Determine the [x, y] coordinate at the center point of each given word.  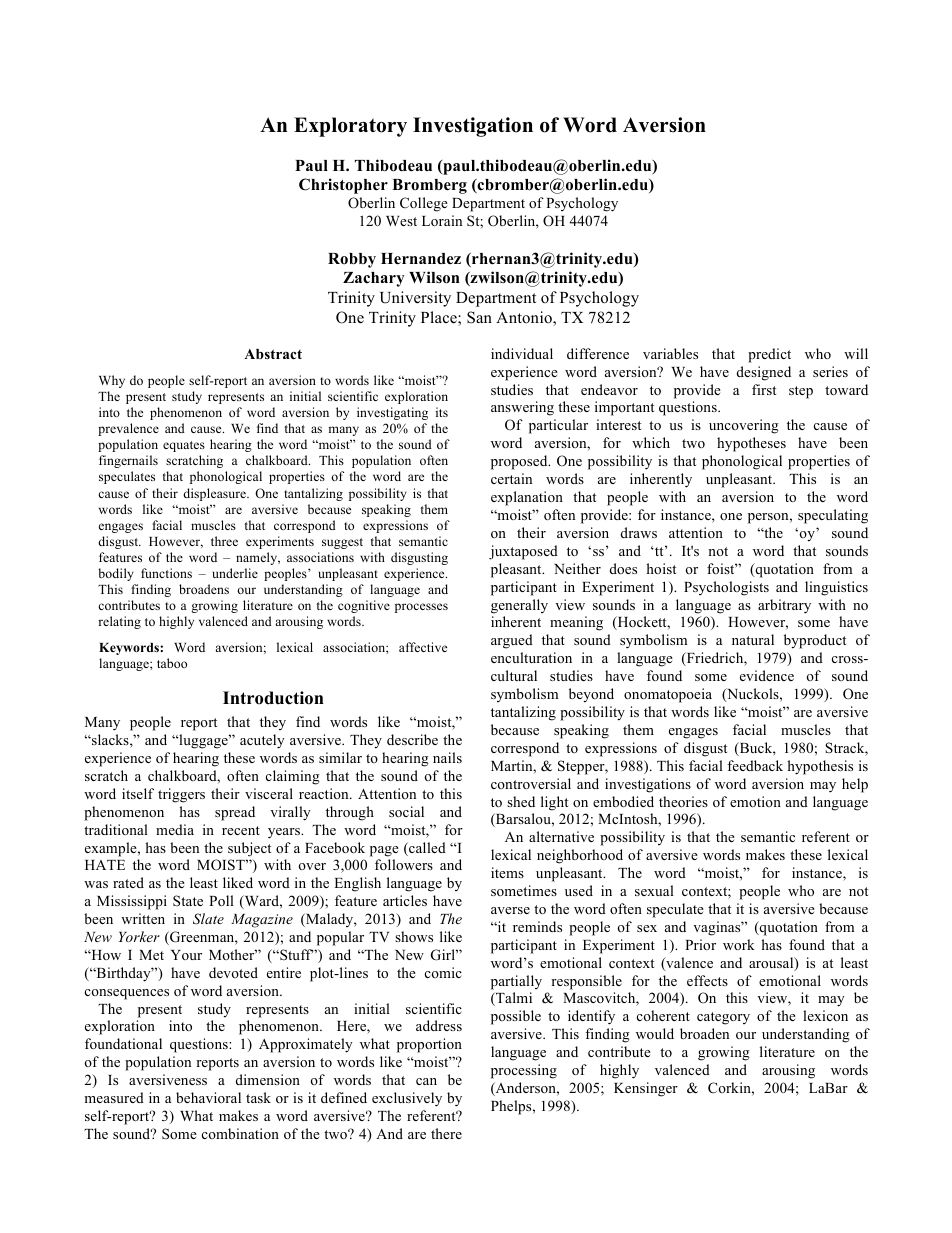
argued [512, 641]
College [424, 204]
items [507, 872]
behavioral [208, 1097]
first [764, 389]
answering [522, 408]
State [188, 900]
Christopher [343, 186]
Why [112, 381]
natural [753, 639]
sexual [654, 890]
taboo [172, 663]
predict [769, 355]
